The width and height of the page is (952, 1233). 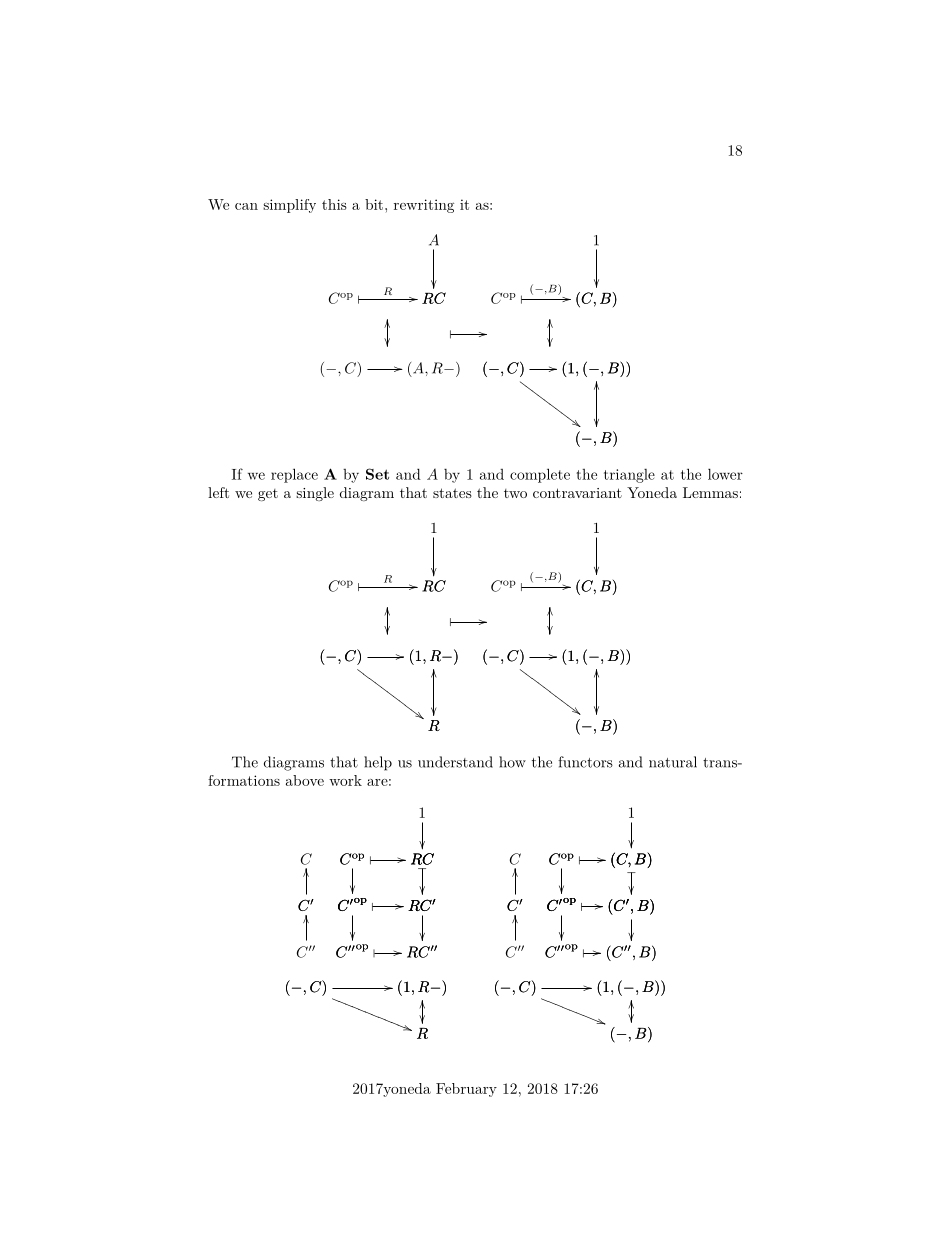 What do you see at coordinates (268, 495) in the page?
I see `get` at bounding box center [268, 495].
